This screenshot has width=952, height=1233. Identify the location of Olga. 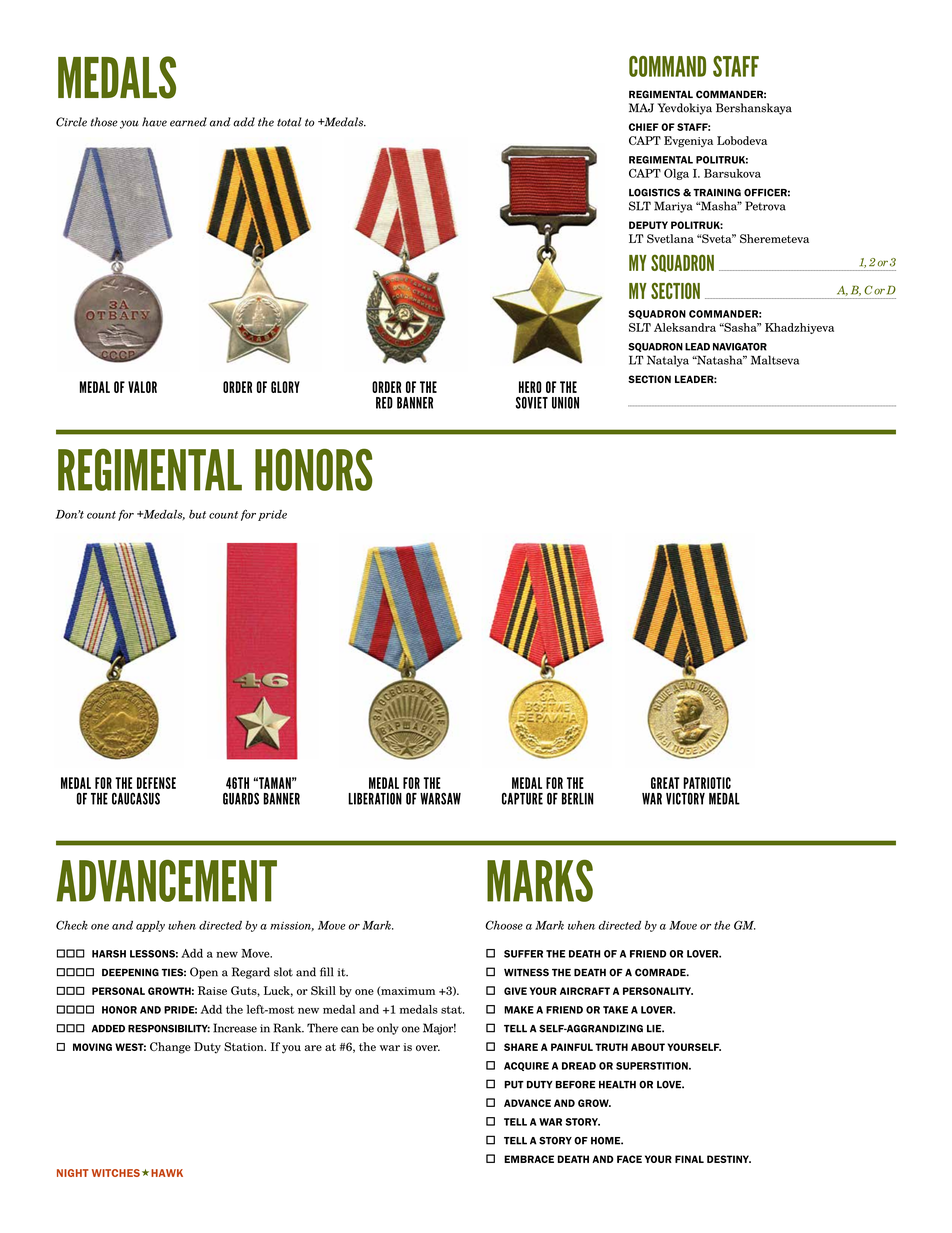
(676, 174).
